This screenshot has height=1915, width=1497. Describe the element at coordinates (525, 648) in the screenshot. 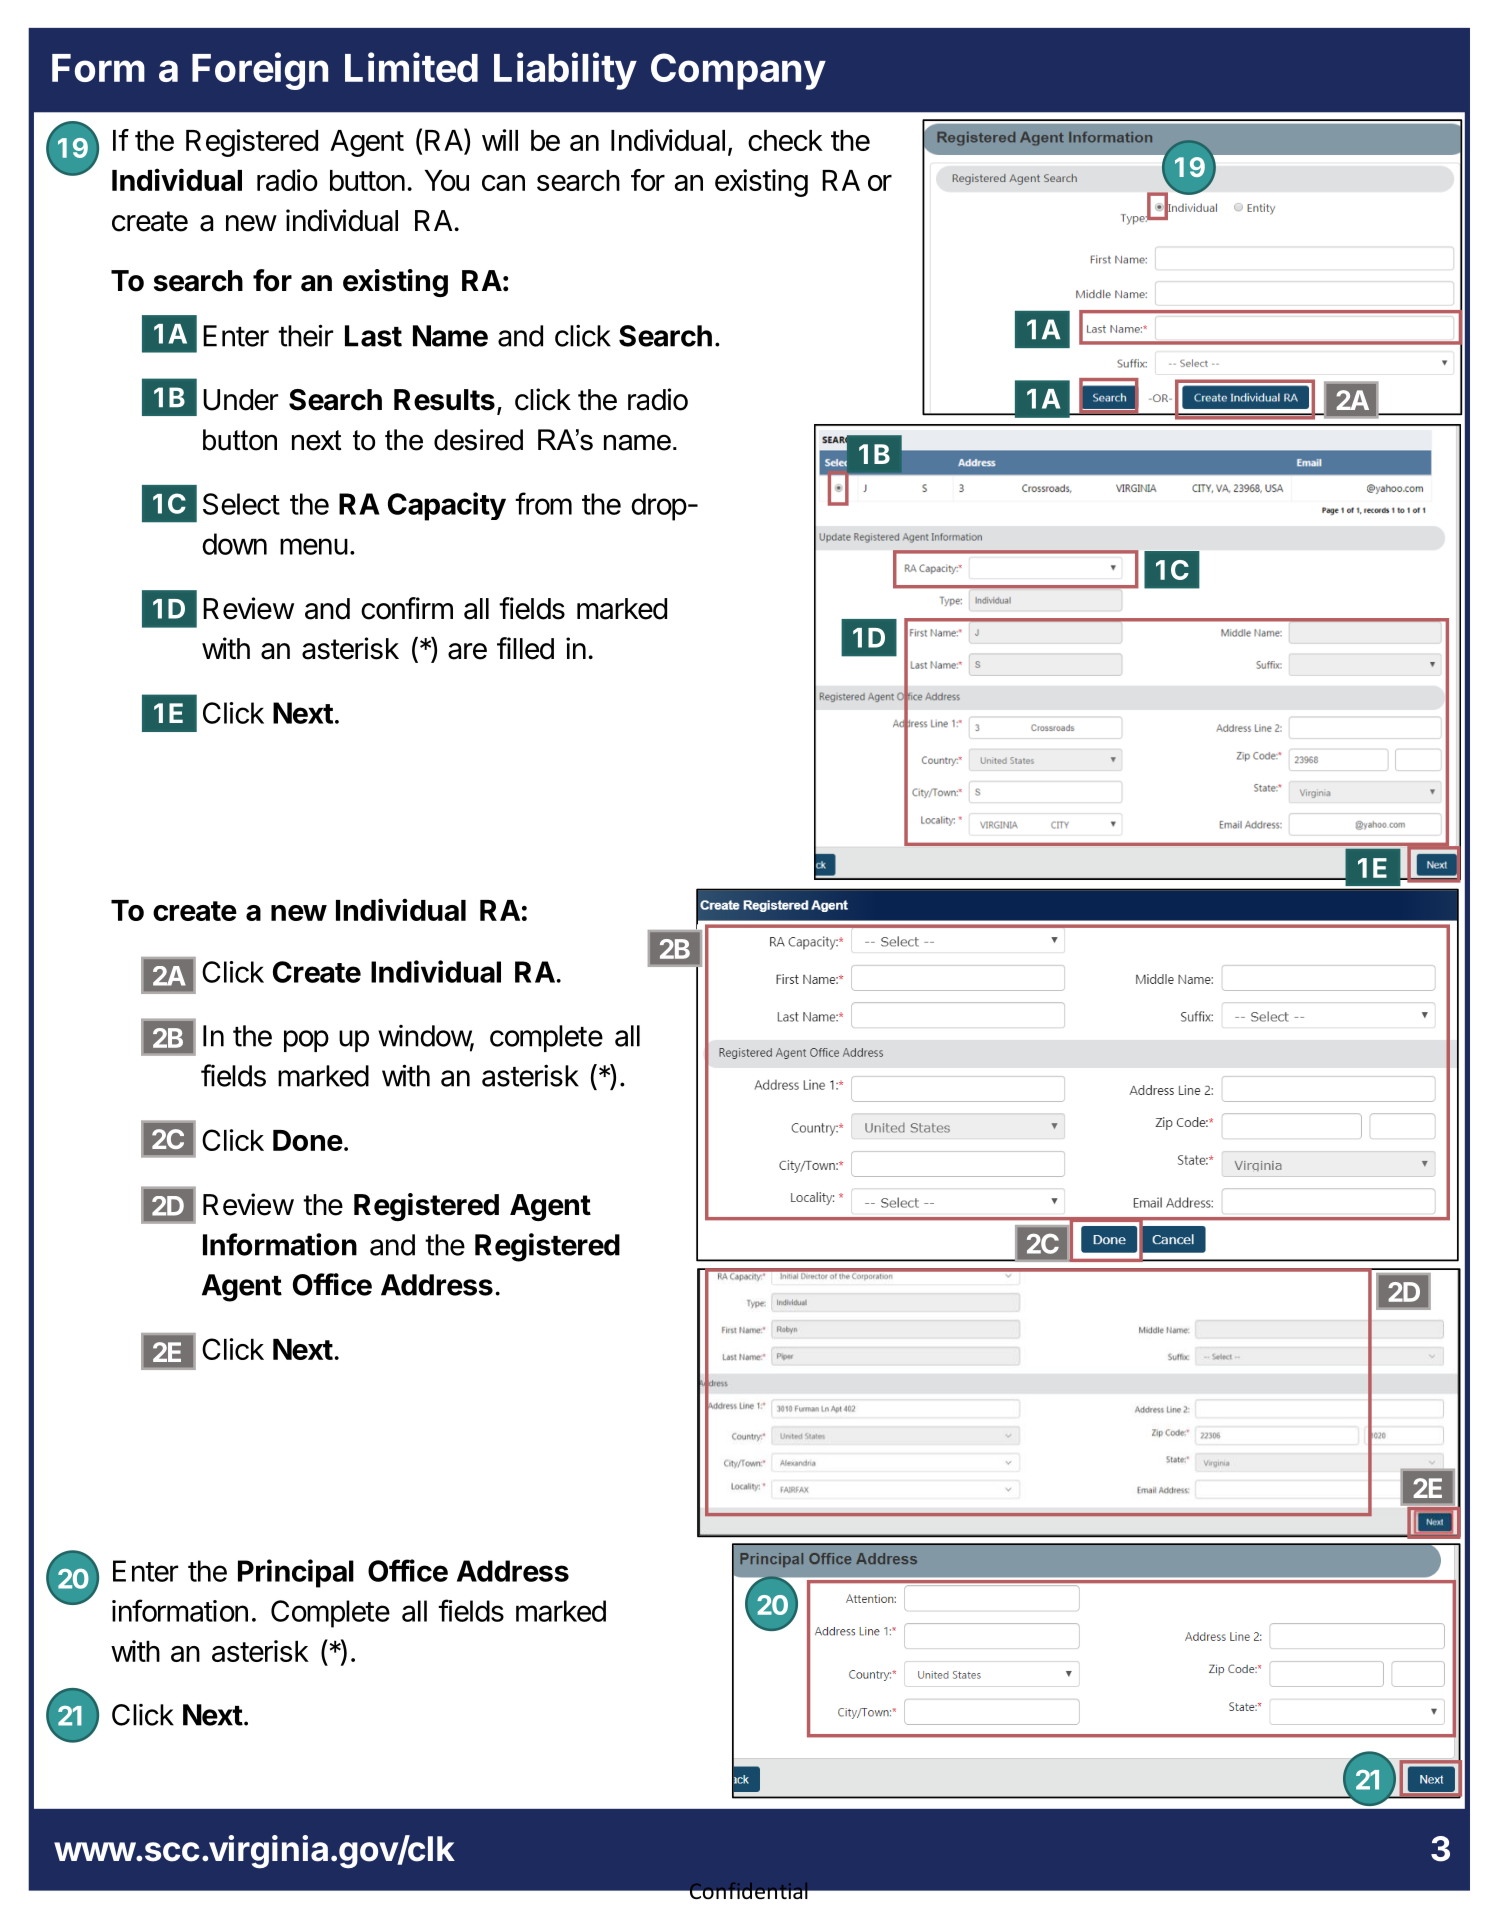

I see `filled` at that location.
